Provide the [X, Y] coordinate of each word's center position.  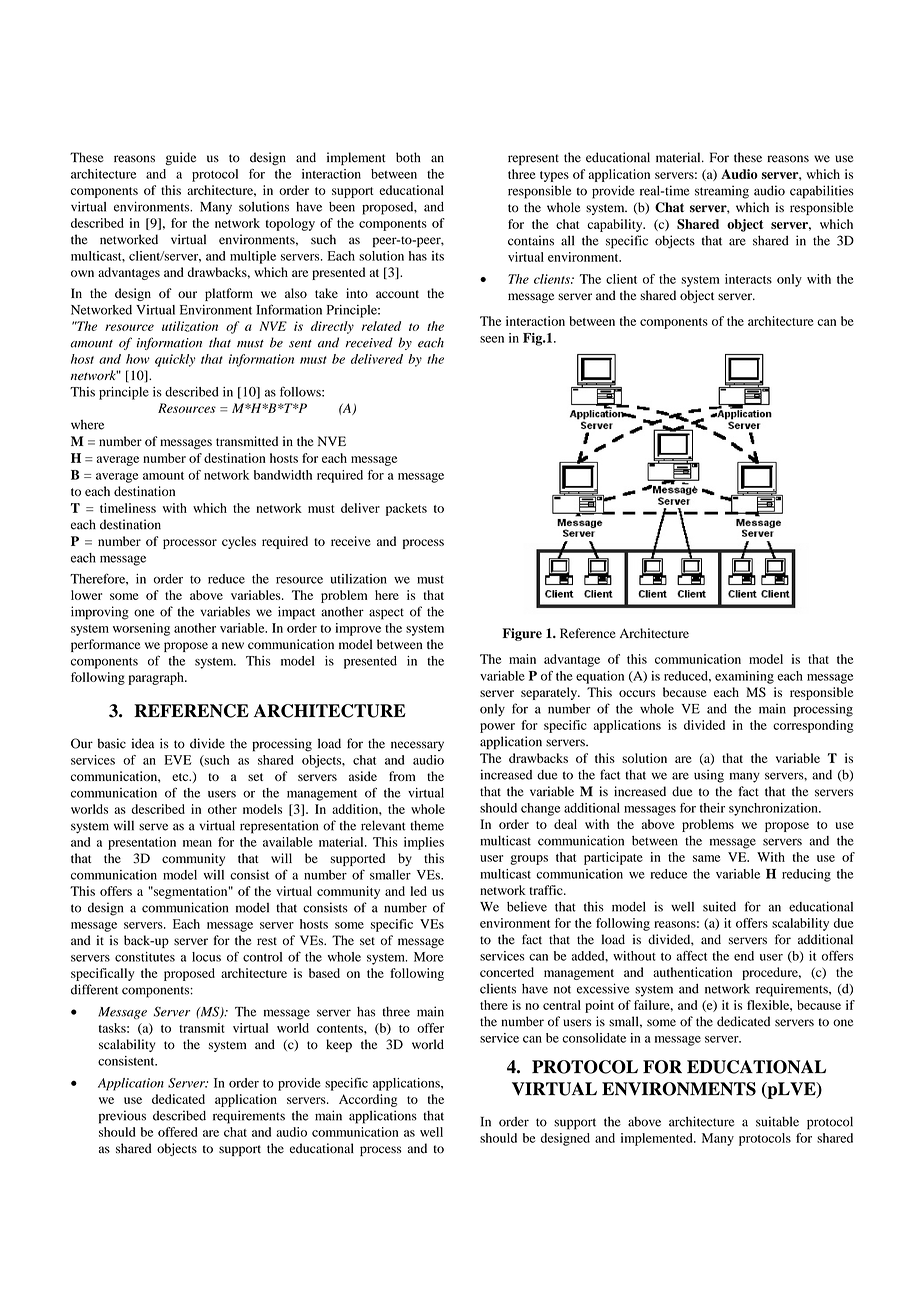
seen [492, 339]
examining [744, 677]
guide [180, 158]
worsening [141, 629]
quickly [175, 360]
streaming [722, 192]
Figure [522, 634]
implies [424, 843]
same [706, 858]
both [408, 157]
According [368, 1100]
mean [197, 843]
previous [122, 1117]
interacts [748, 279]
